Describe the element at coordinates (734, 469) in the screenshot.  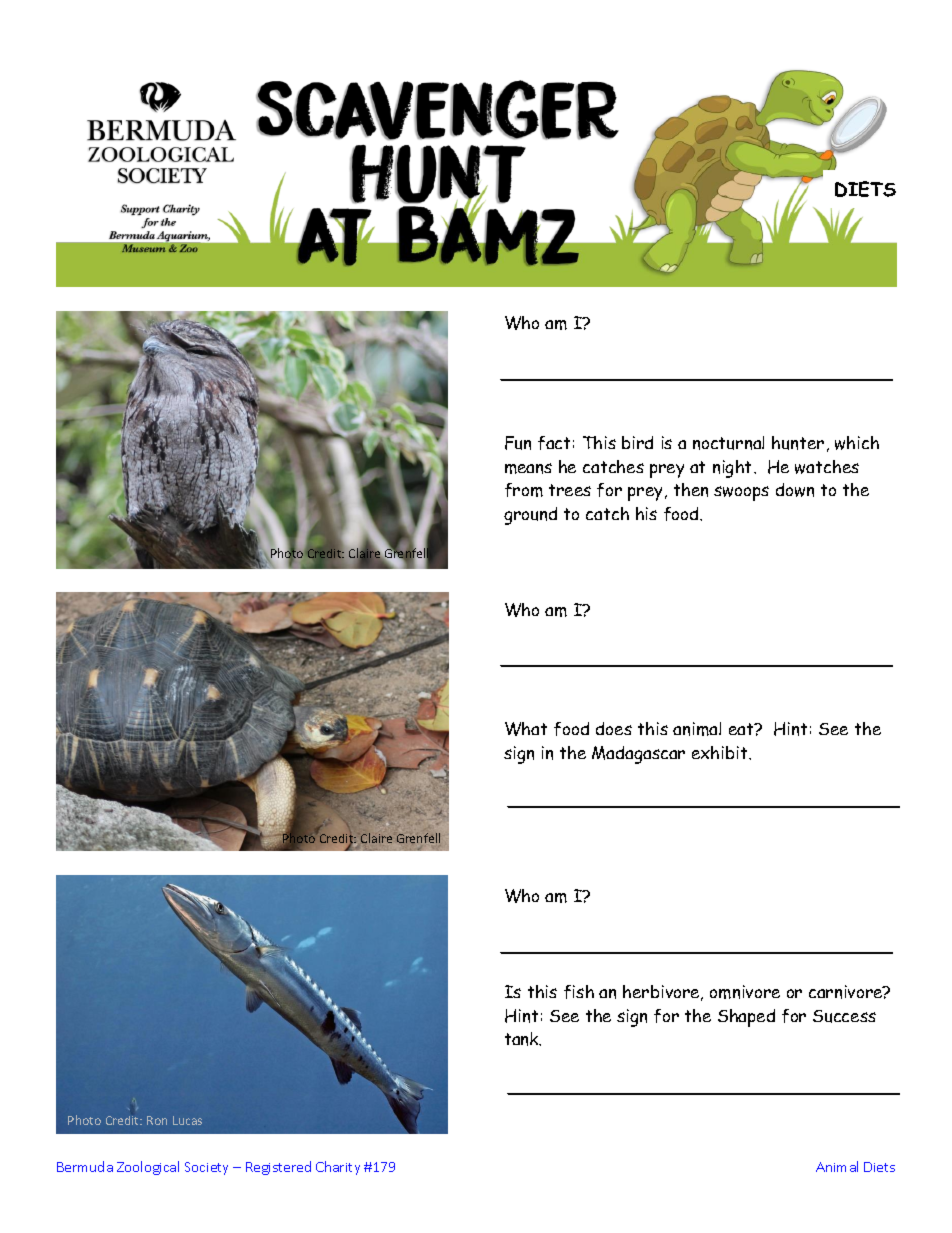
I see `night` at that location.
